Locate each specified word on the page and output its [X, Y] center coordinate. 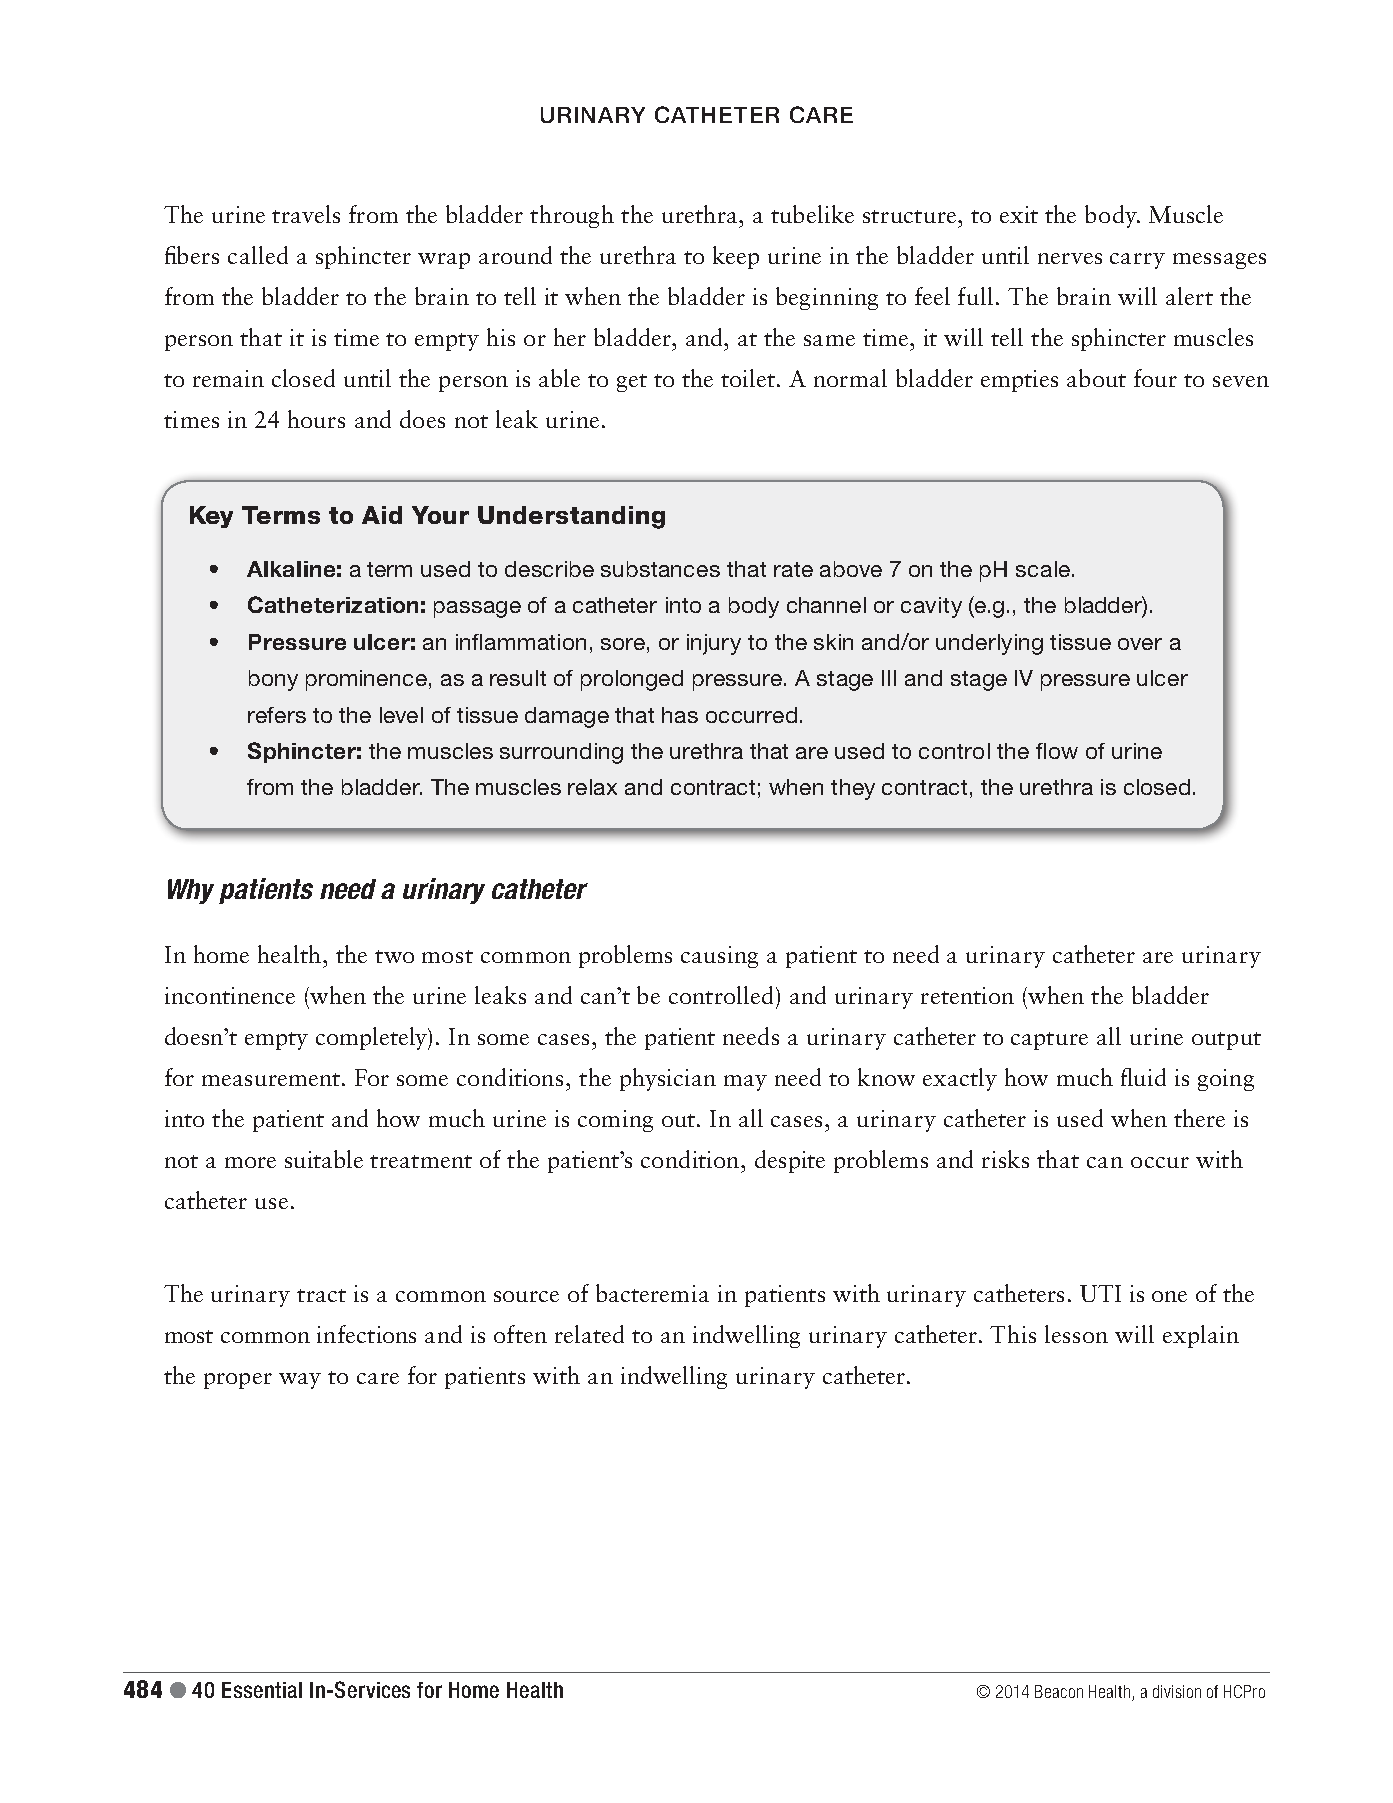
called [258, 255]
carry [1137, 261]
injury [714, 644]
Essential [262, 1690]
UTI [1100, 1293]
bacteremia [652, 1293]
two [394, 956]
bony [273, 680]
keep [736, 257]
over [1140, 644]
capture [1049, 1041]
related [589, 1334]
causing [719, 957]
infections [366, 1334]
